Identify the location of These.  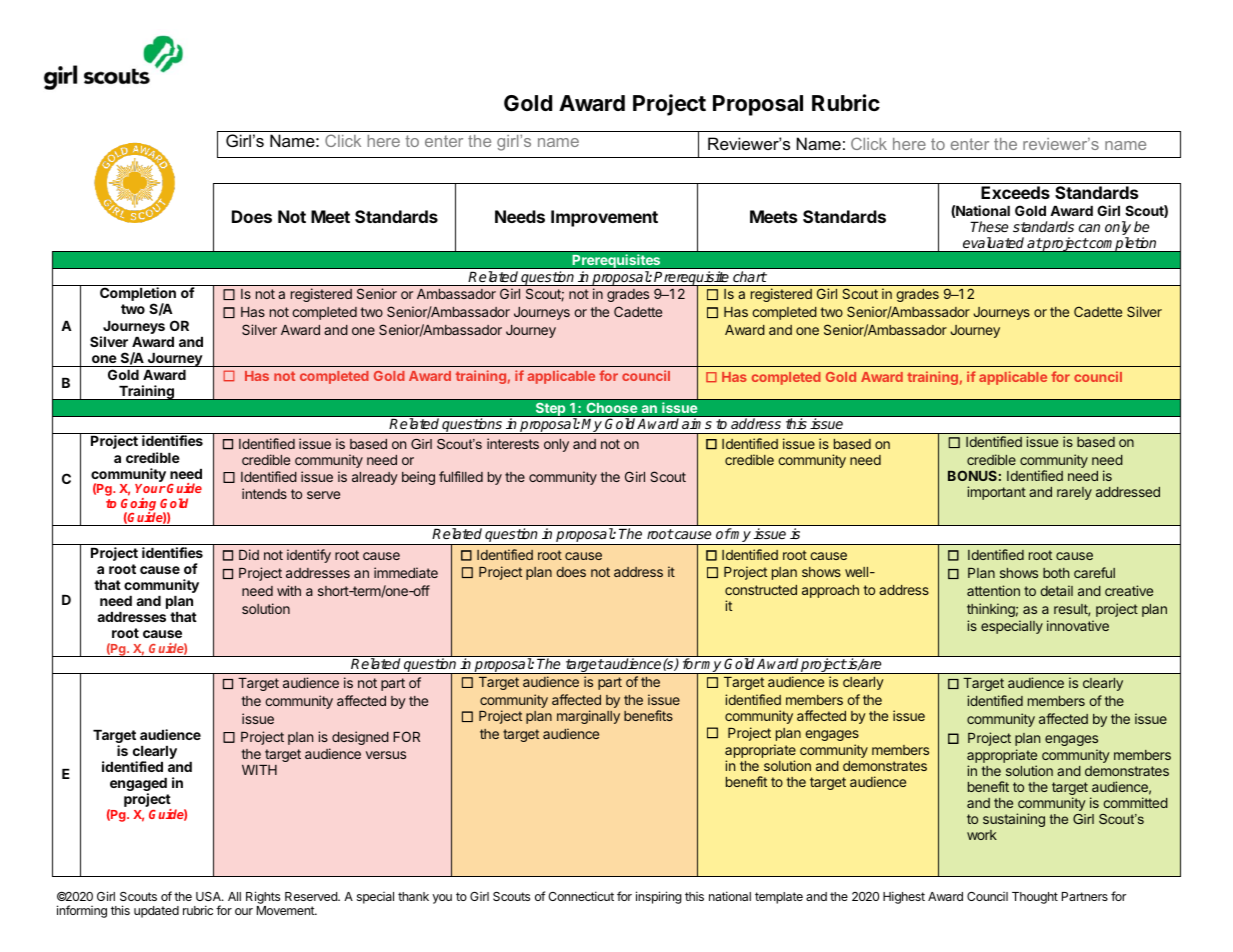
(989, 226).
